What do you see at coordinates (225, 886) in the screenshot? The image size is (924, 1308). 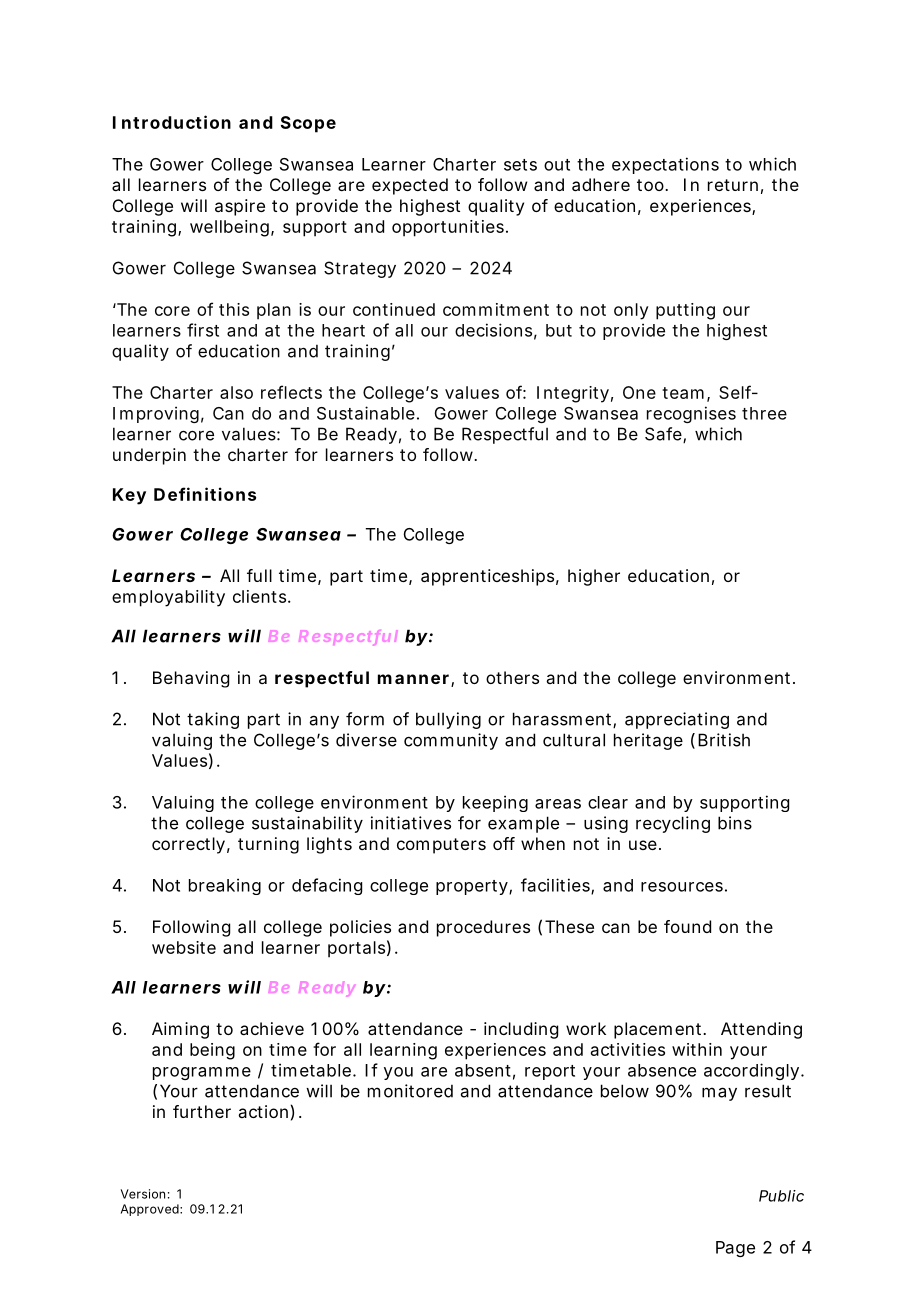 I see `breaking` at bounding box center [225, 886].
